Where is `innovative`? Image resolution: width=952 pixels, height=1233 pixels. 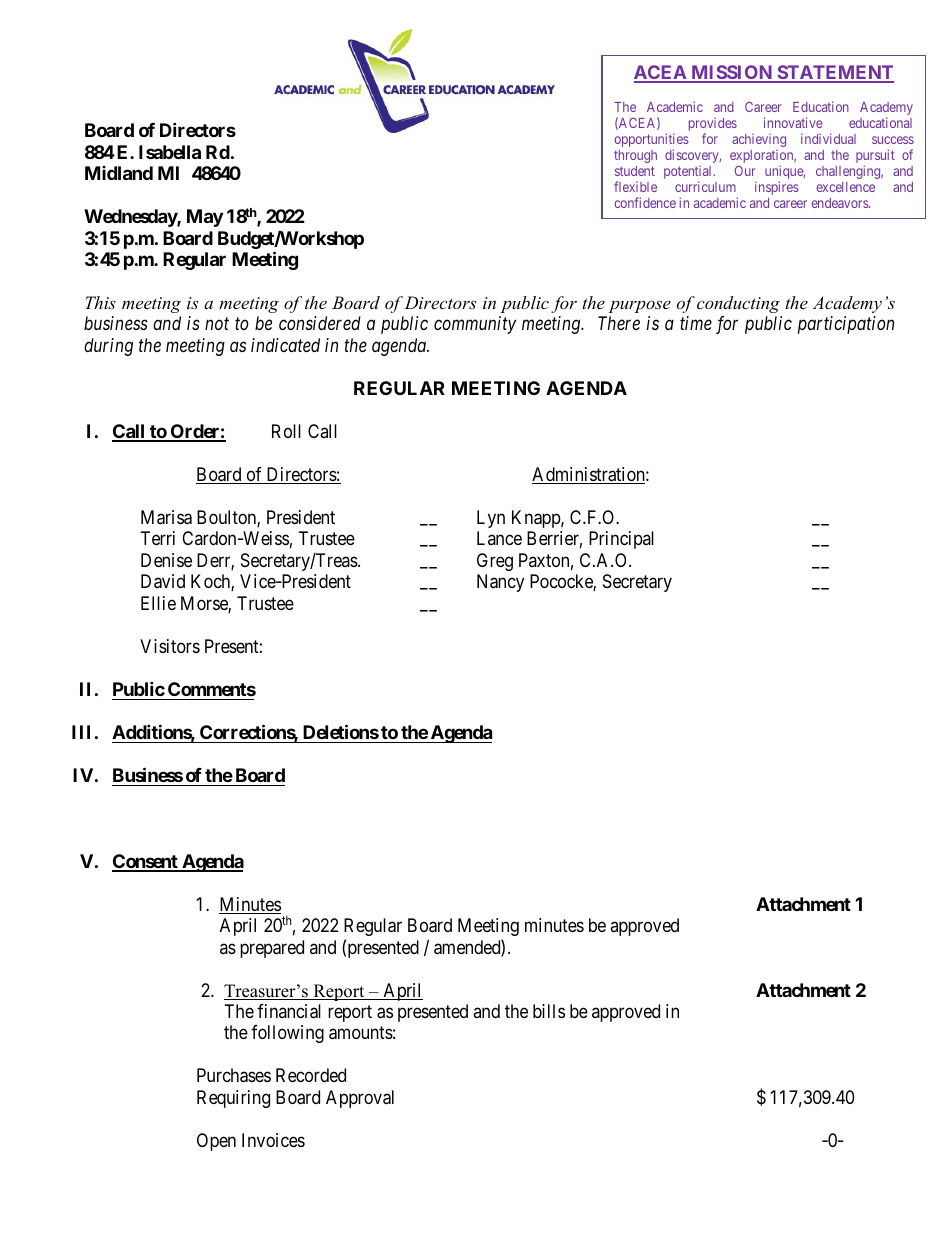 innovative is located at coordinates (793, 122).
